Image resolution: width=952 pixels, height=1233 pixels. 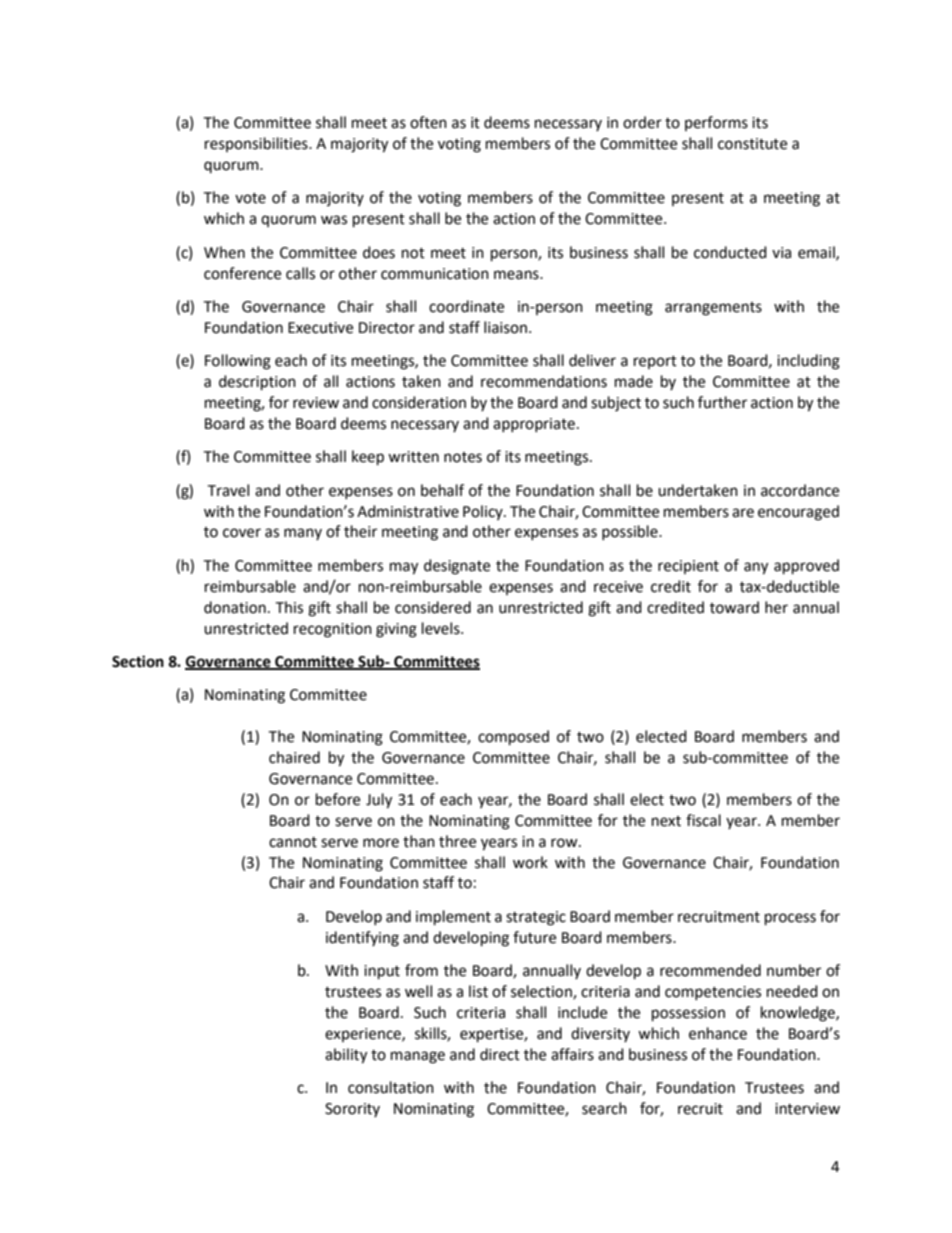 What do you see at coordinates (703, 820) in the screenshot?
I see `fiscal` at bounding box center [703, 820].
